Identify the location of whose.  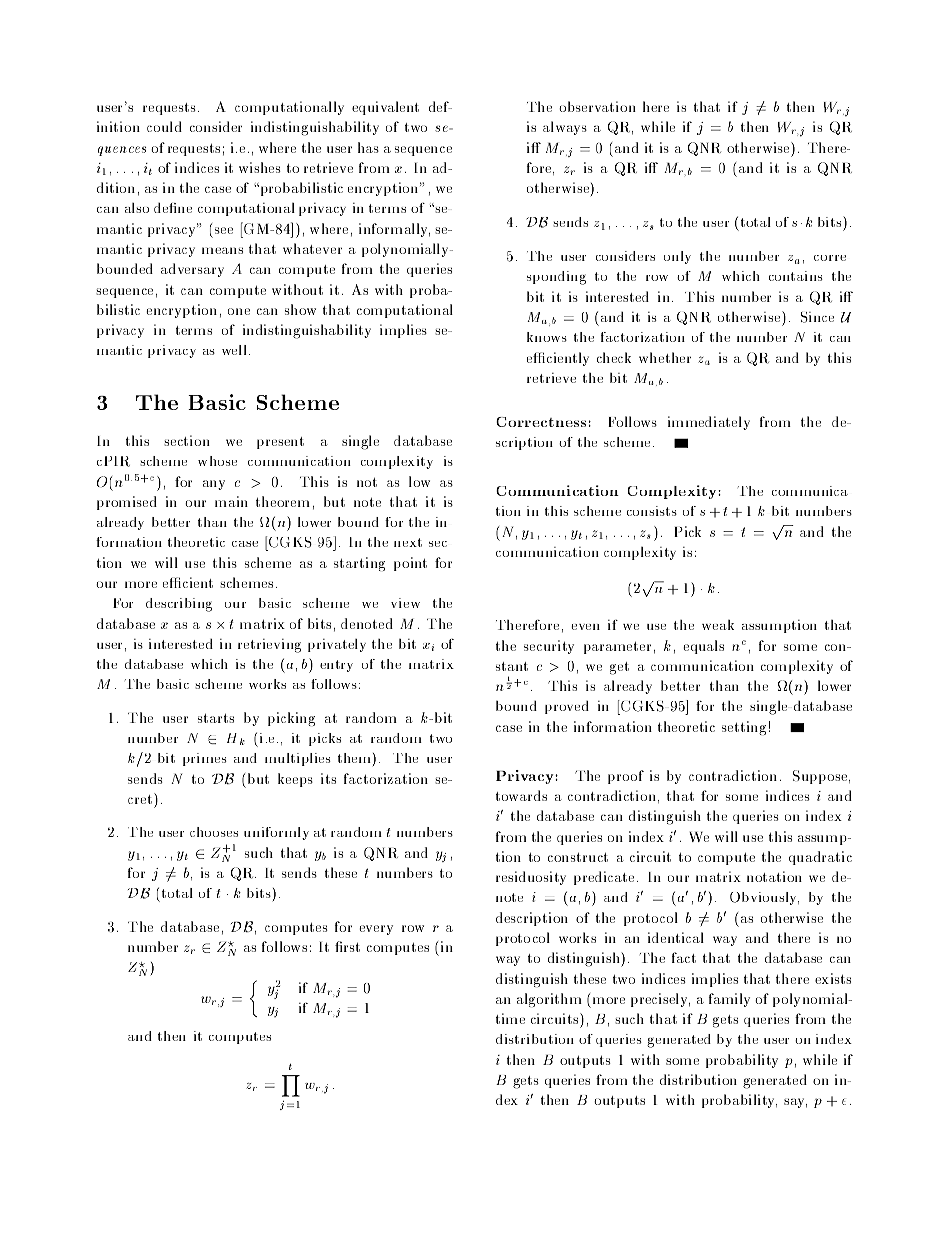
(217, 461).
